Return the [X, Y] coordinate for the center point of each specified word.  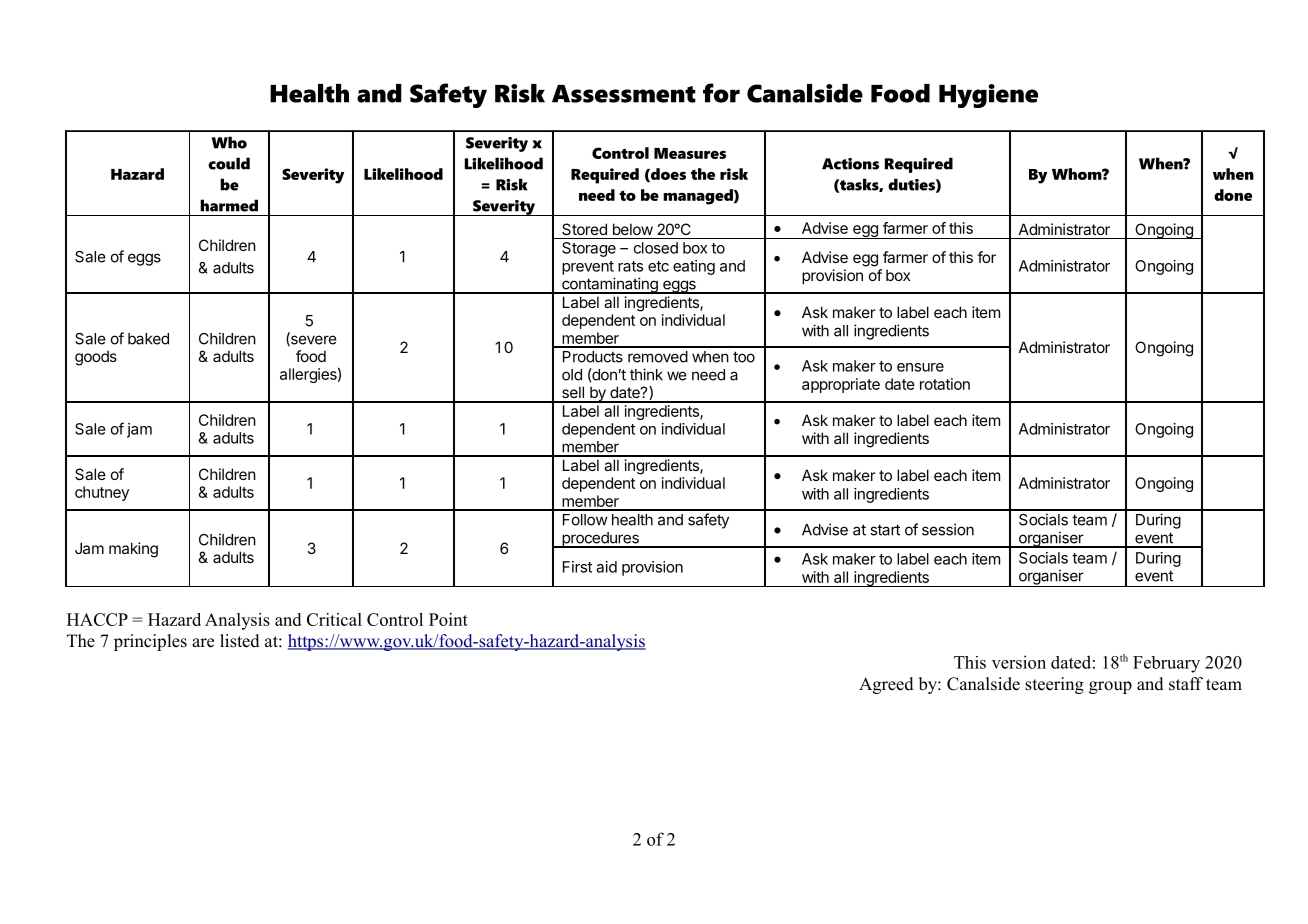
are [203, 643]
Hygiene [988, 96]
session [948, 529]
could [229, 163]
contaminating [610, 285]
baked [148, 339]
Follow [585, 520]
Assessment [624, 94]
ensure [920, 367]
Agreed [886, 685]
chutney [102, 493]
